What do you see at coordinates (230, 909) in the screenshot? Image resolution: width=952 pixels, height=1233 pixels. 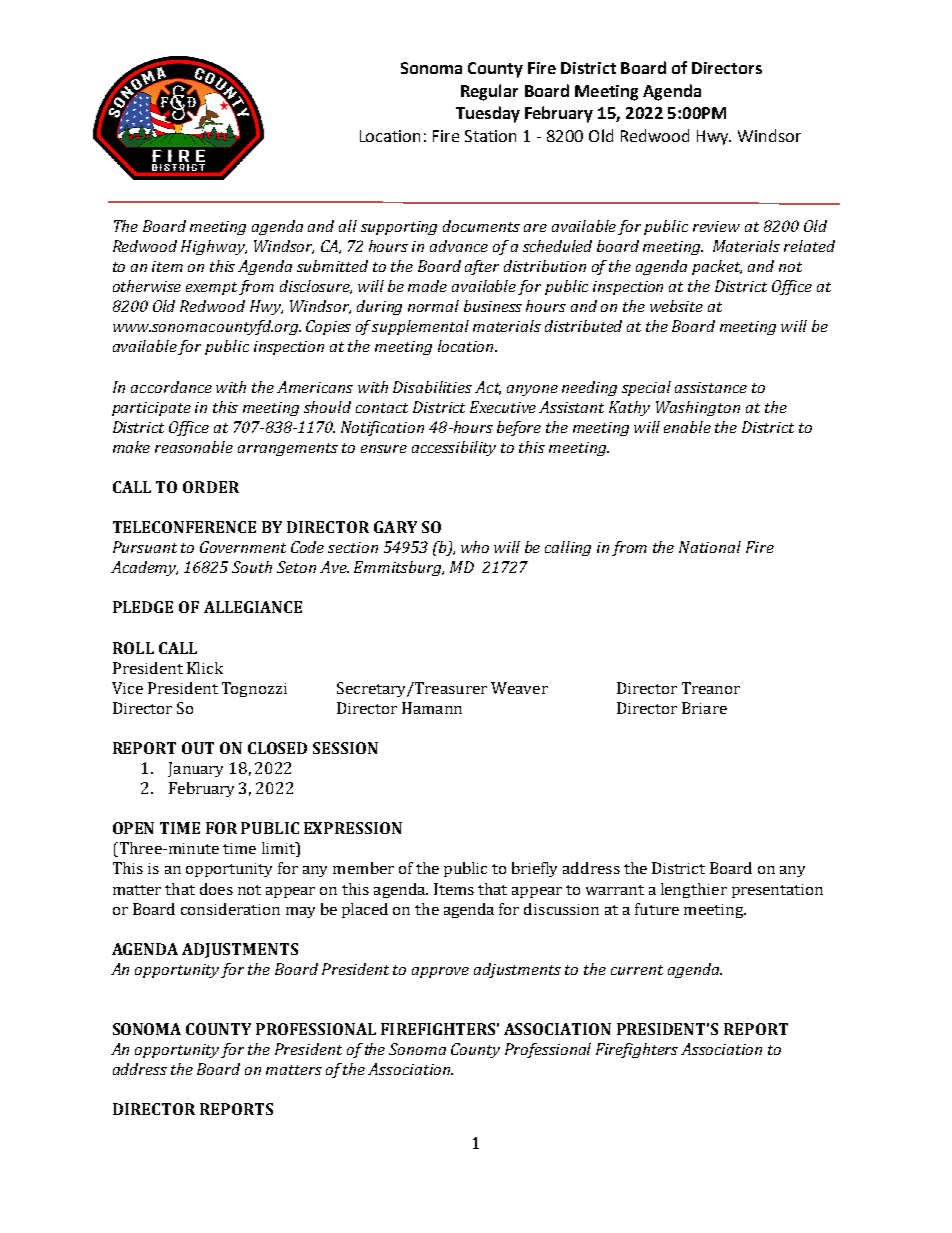 I see `consideration` at bounding box center [230, 909].
